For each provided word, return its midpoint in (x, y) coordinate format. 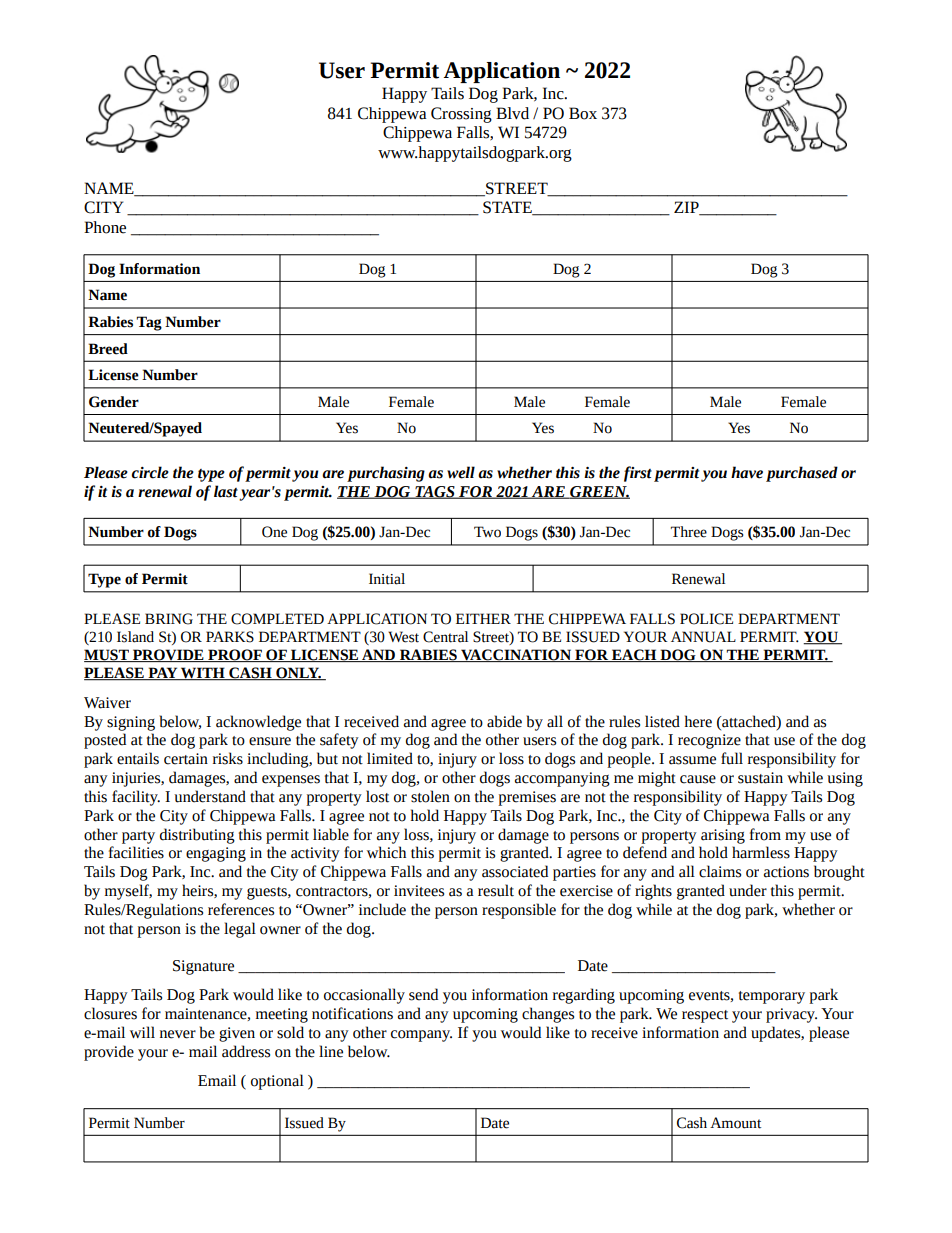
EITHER (483, 618)
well (461, 472)
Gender (114, 402)
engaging (216, 854)
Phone (105, 227)
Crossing (461, 115)
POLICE (706, 619)
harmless (761, 852)
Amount (735, 1123)
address (246, 1051)
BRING (169, 619)
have (747, 472)
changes (548, 1015)
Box (583, 113)
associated (515, 871)
